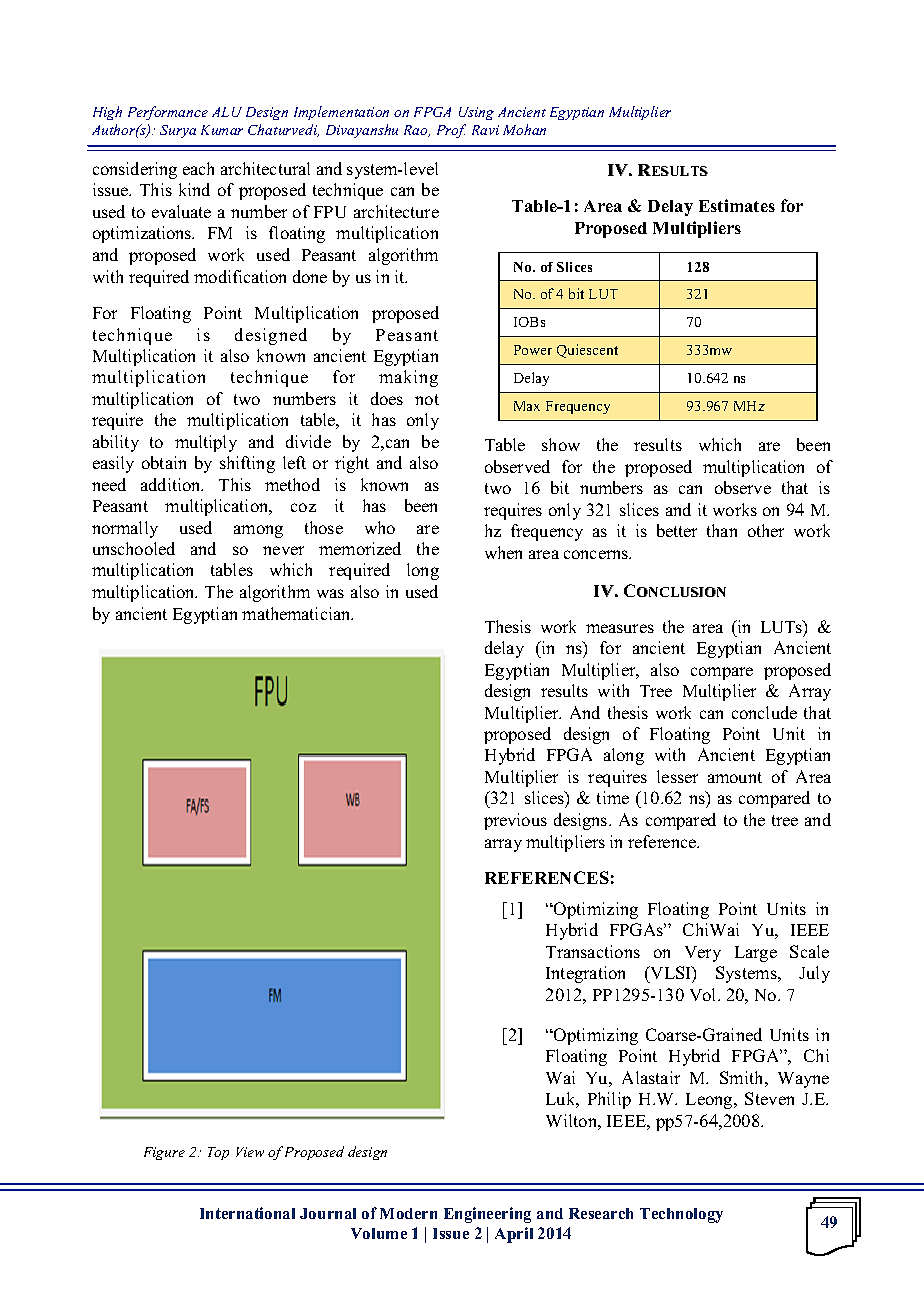 The image size is (924, 1308). I want to click on mathematician, so click(297, 613).
